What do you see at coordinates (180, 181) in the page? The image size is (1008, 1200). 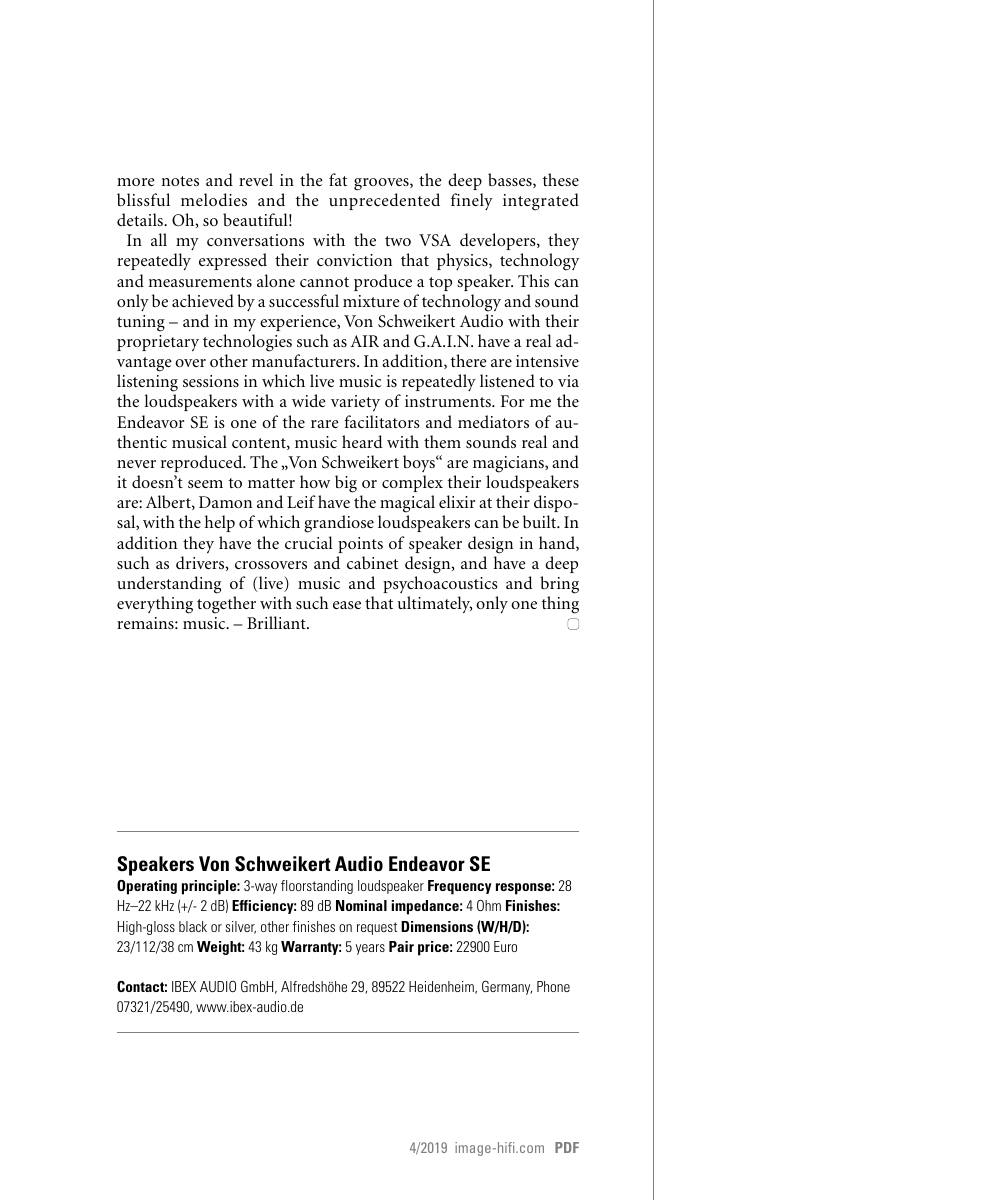 I see `notes` at bounding box center [180, 181].
